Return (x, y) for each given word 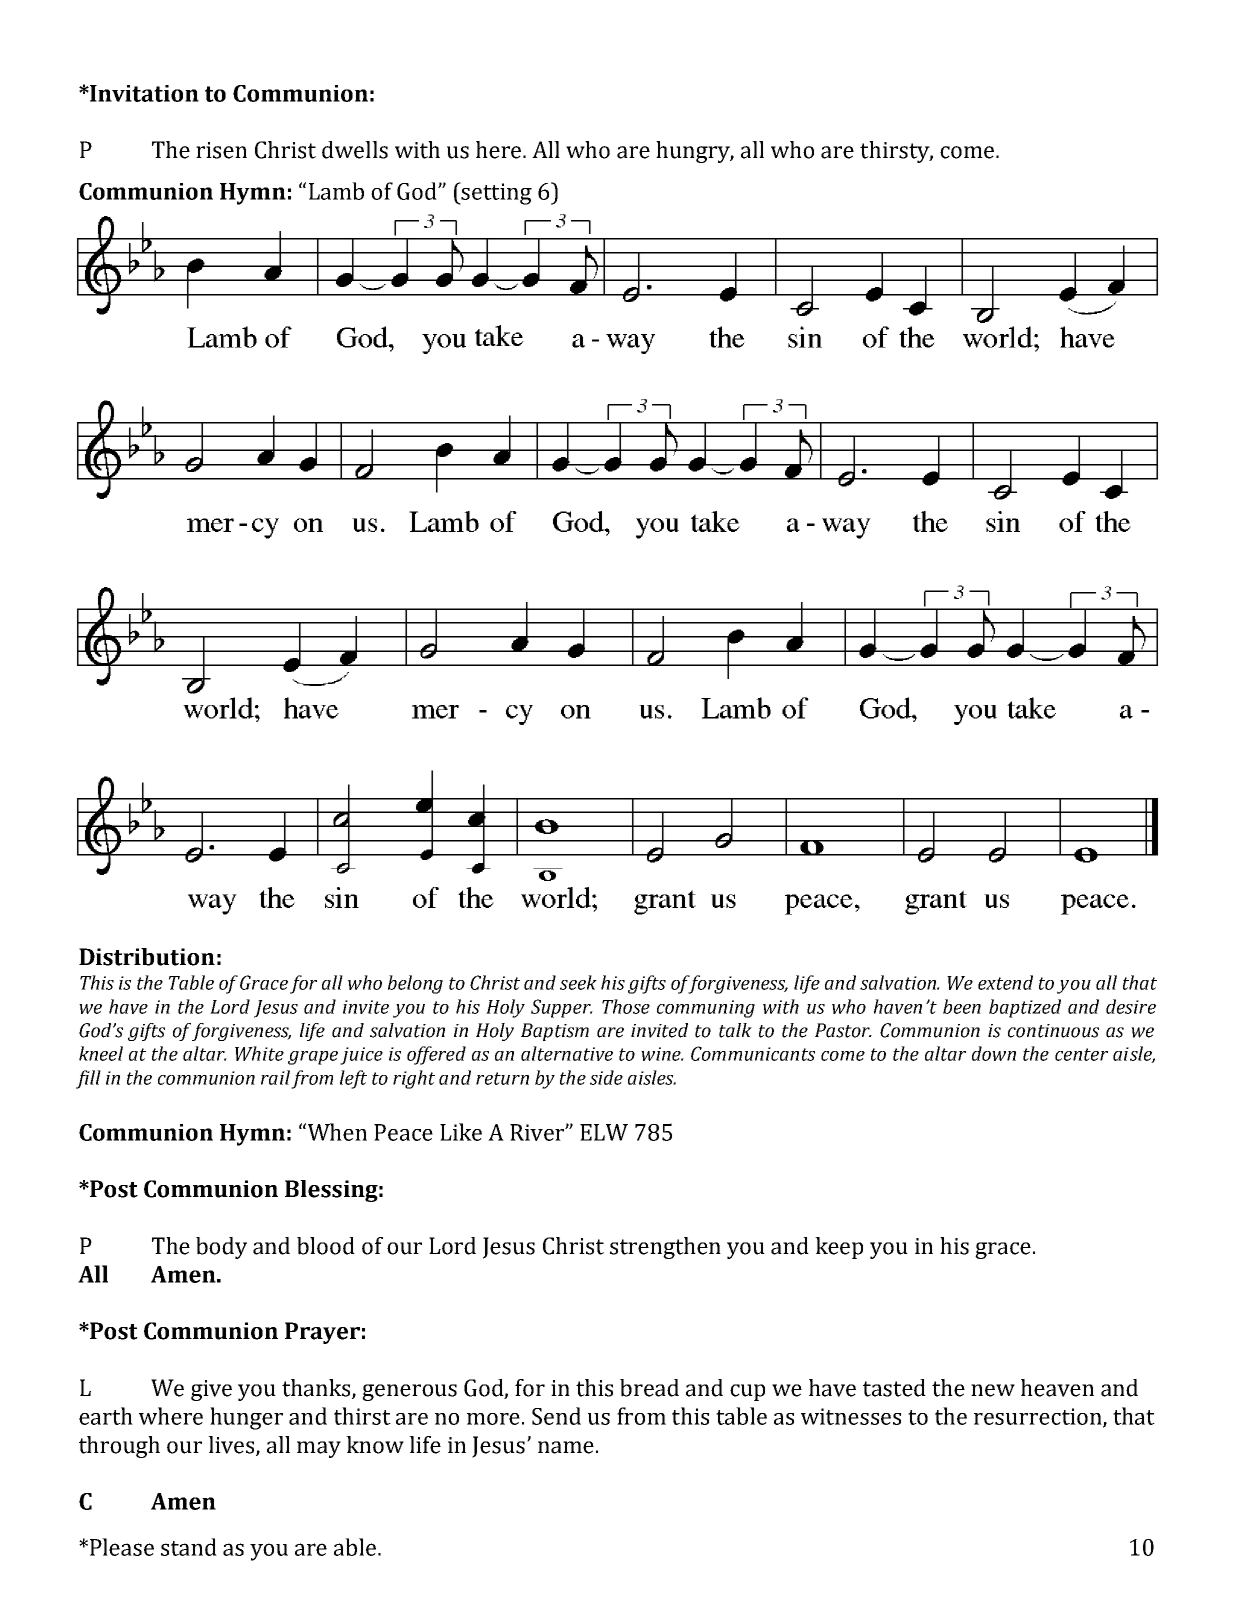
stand (189, 1547)
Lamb (336, 191)
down (994, 1053)
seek (578, 982)
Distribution (147, 957)
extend (1005, 982)
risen (221, 150)
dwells (355, 150)
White (259, 1053)
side (606, 1077)
